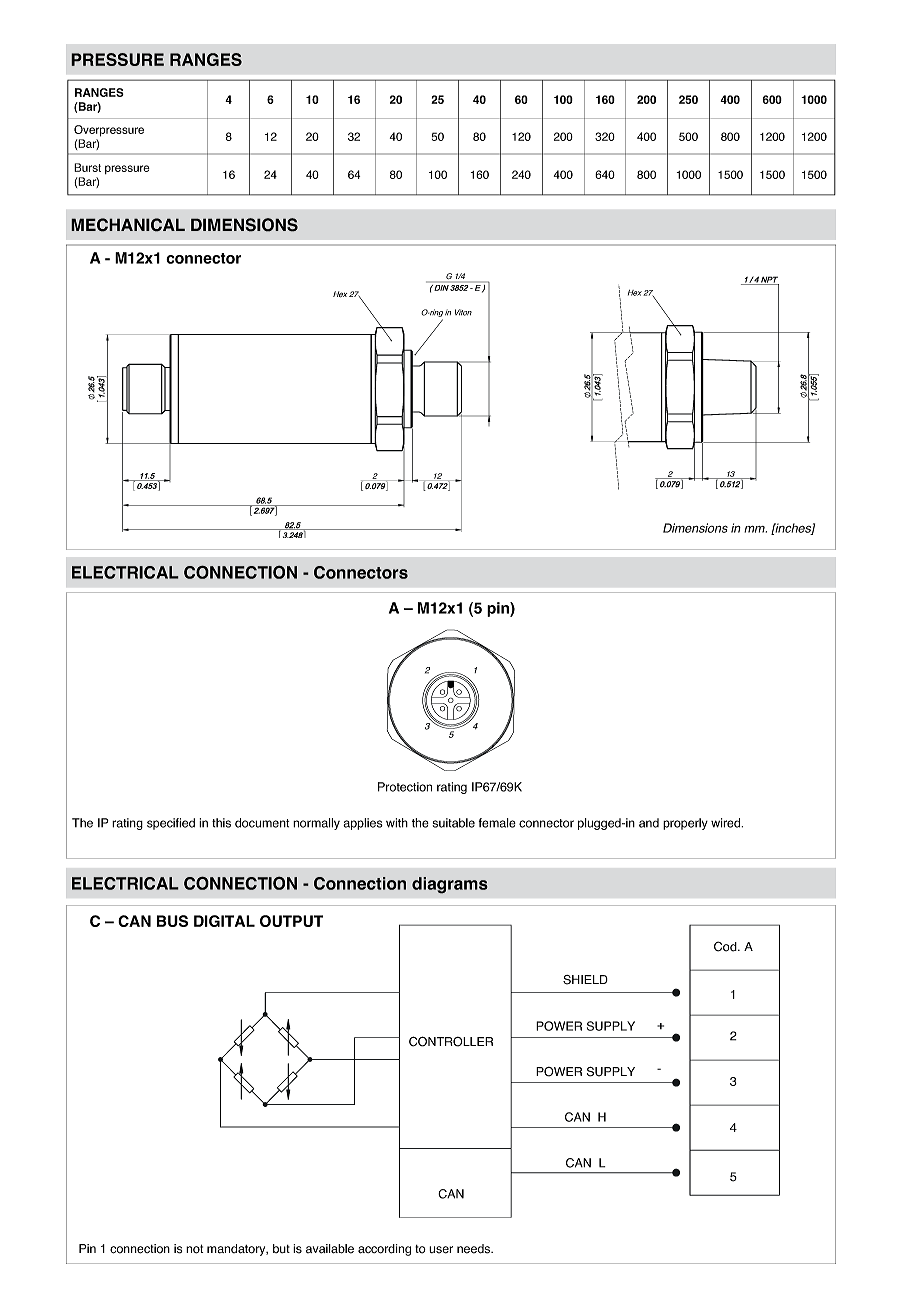  Describe the element at coordinates (194, 1249) in the screenshot. I see `not` at that location.
